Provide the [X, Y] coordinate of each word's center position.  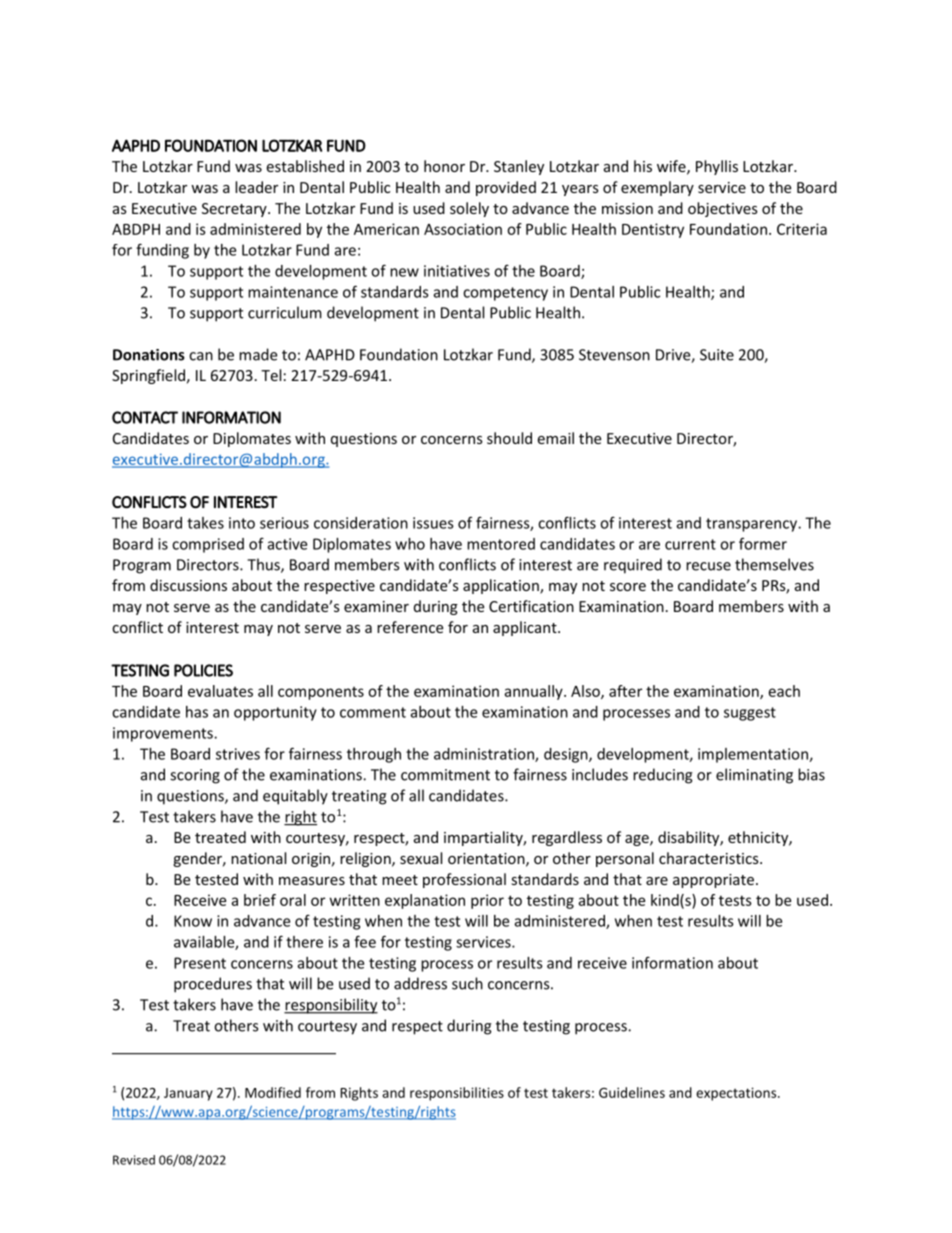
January [188, 1094]
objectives [723, 209]
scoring [195, 776]
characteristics [710, 858]
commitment [445, 775]
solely [469, 209]
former [763, 543]
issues [433, 523]
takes [205, 523]
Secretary [235, 210]
